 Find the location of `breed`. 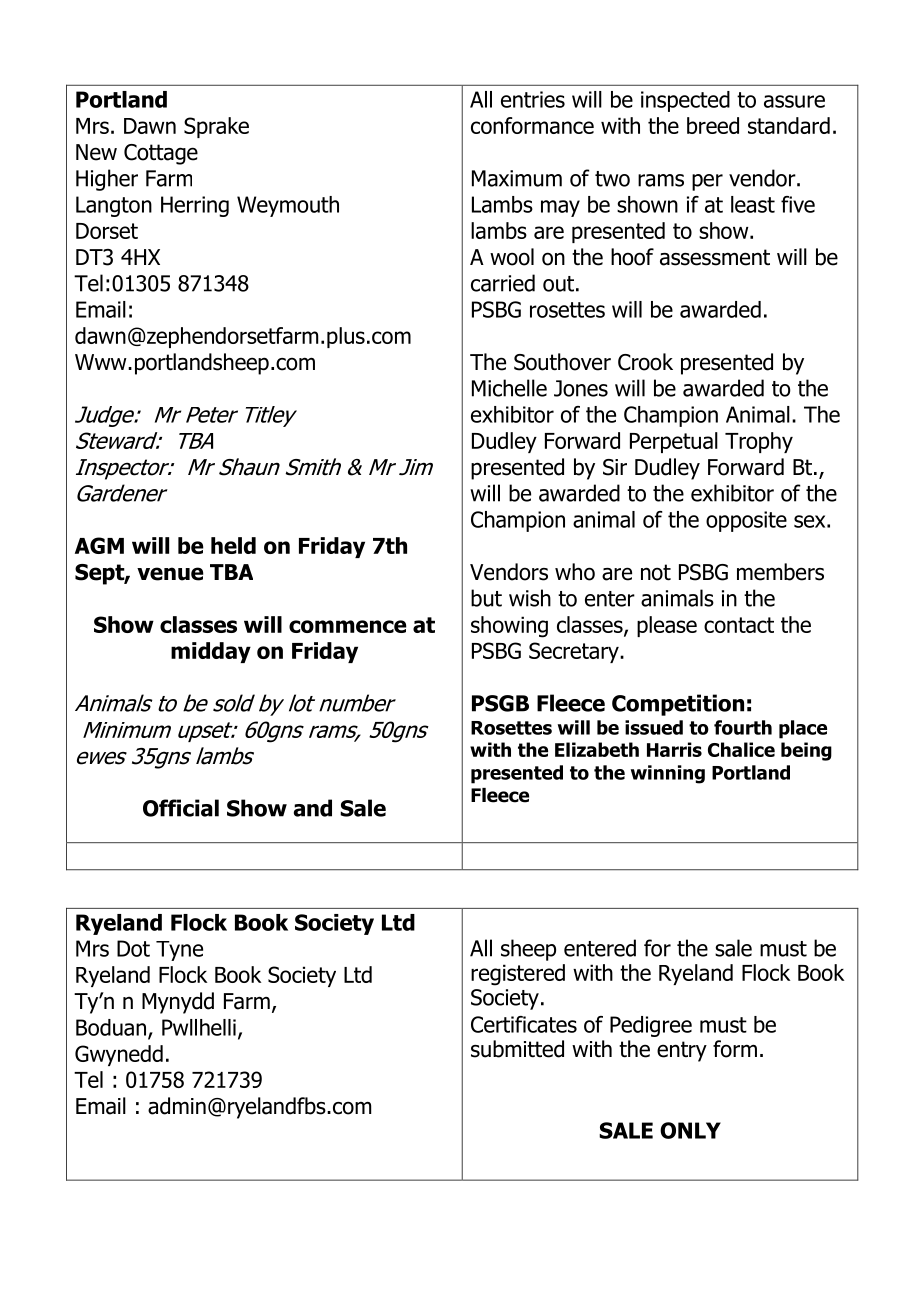

breed is located at coordinates (713, 125).
